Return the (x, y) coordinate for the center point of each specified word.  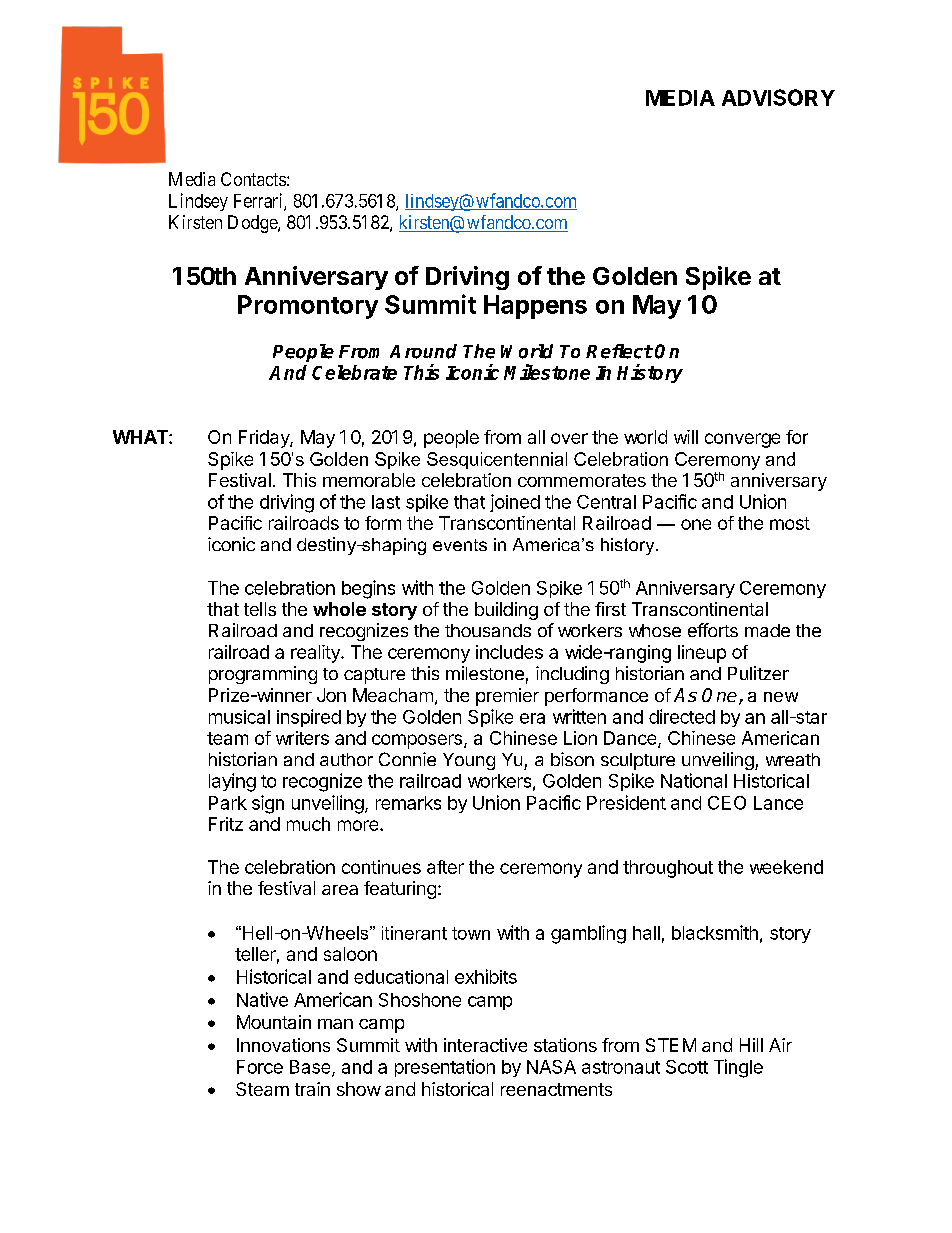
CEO (727, 803)
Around (423, 351)
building (506, 611)
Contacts (253, 179)
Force (260, 1067)
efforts (713, 630)
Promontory (308, 307)
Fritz (226, 824)
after (445, 867)
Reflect (619, 351)
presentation (445, 1068)
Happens (535, 307)
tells (260, 609)
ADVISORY (778, 97)
